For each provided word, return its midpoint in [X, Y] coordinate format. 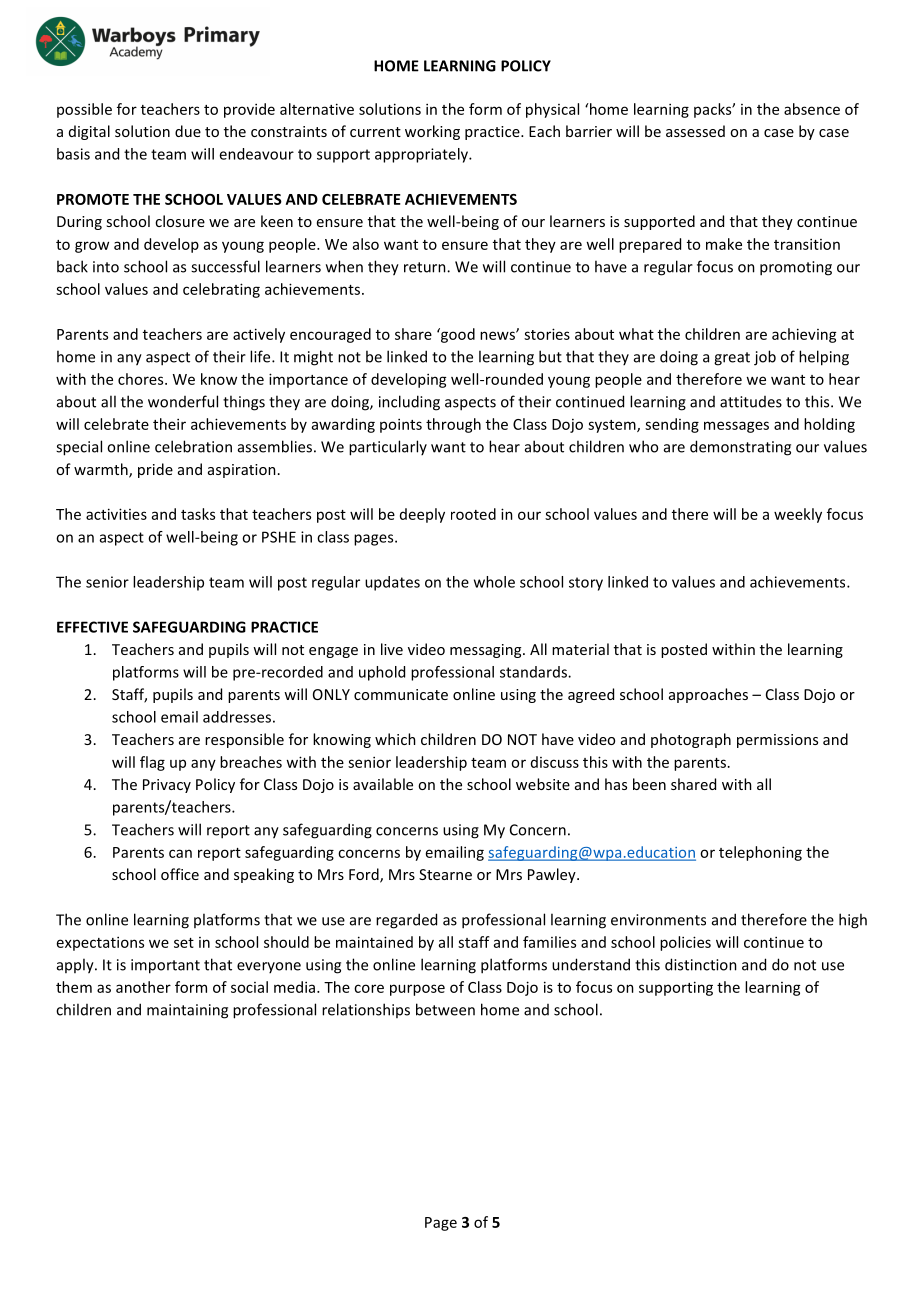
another [143, 987]
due [188, 131]
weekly [798, 515]
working [432, 132]
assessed [695, 131]
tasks [198, 514]
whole [494, 582]
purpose [417, 990]
